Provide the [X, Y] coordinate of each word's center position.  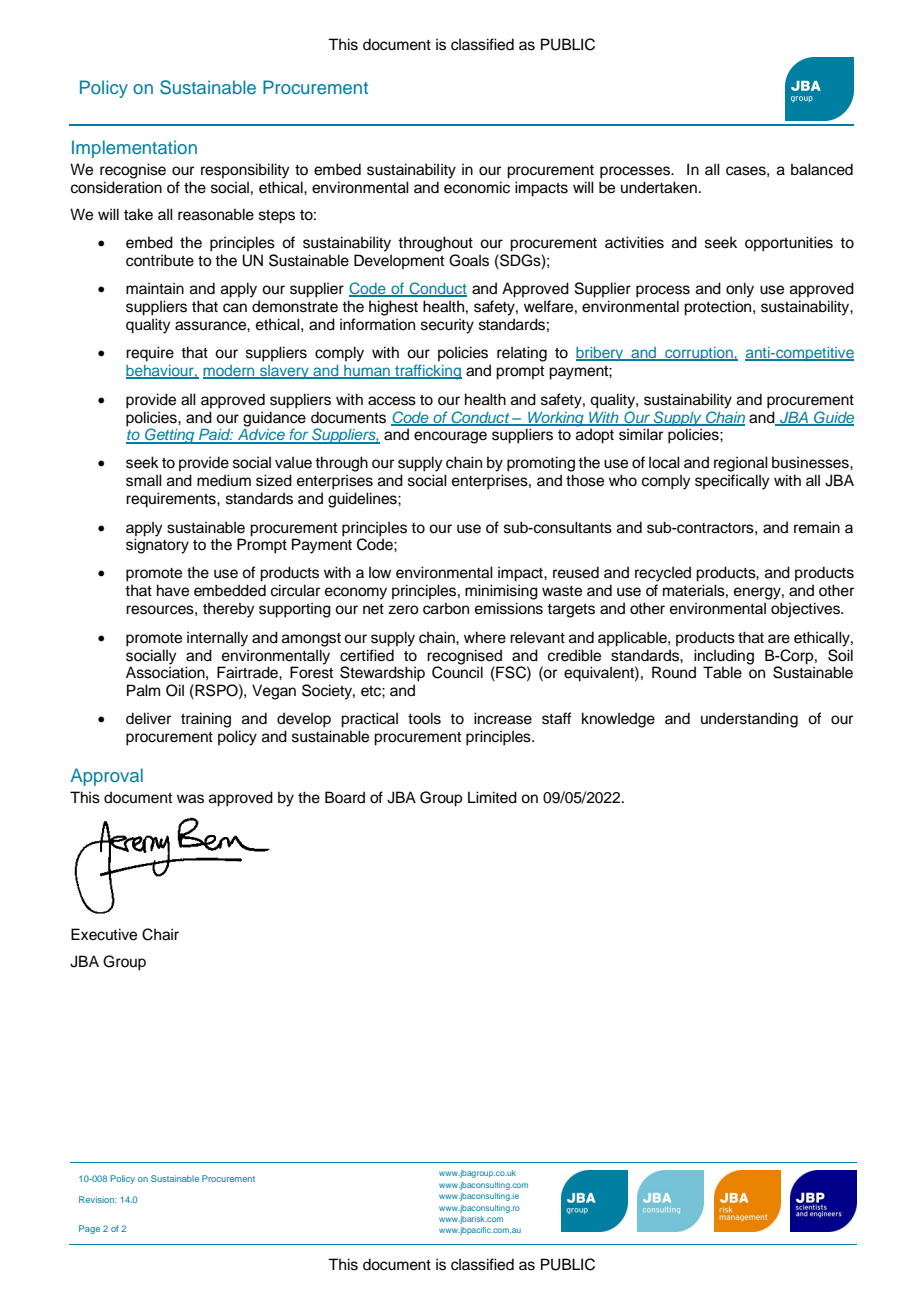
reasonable [216, 214]
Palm [143, 690]
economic [477, 187]
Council [457, 671]
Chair [160, 934]
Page [89, 1229]
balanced [822, 169]
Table [722, 672]
